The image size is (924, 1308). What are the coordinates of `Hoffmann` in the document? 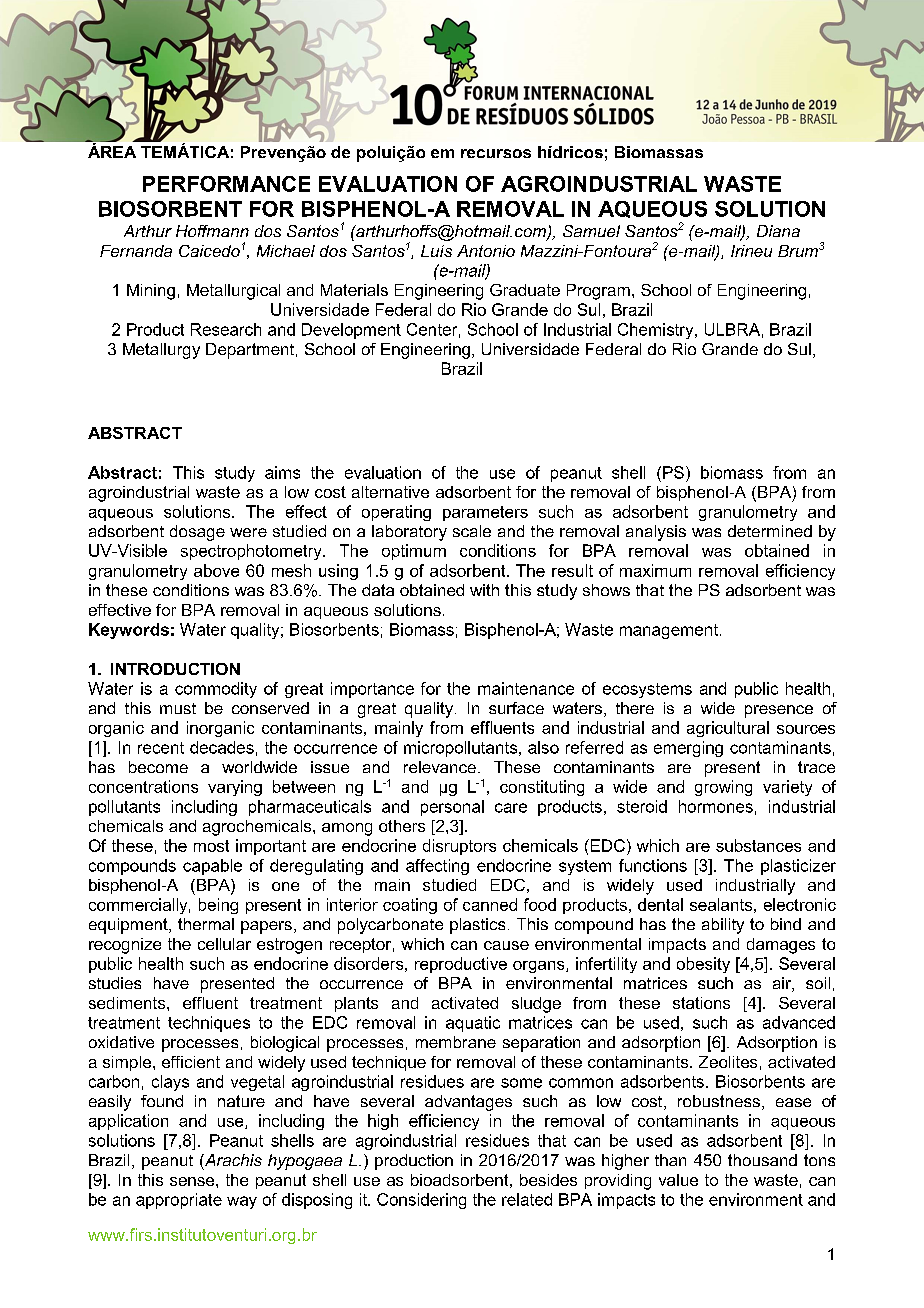 It's located at (212, 231).
